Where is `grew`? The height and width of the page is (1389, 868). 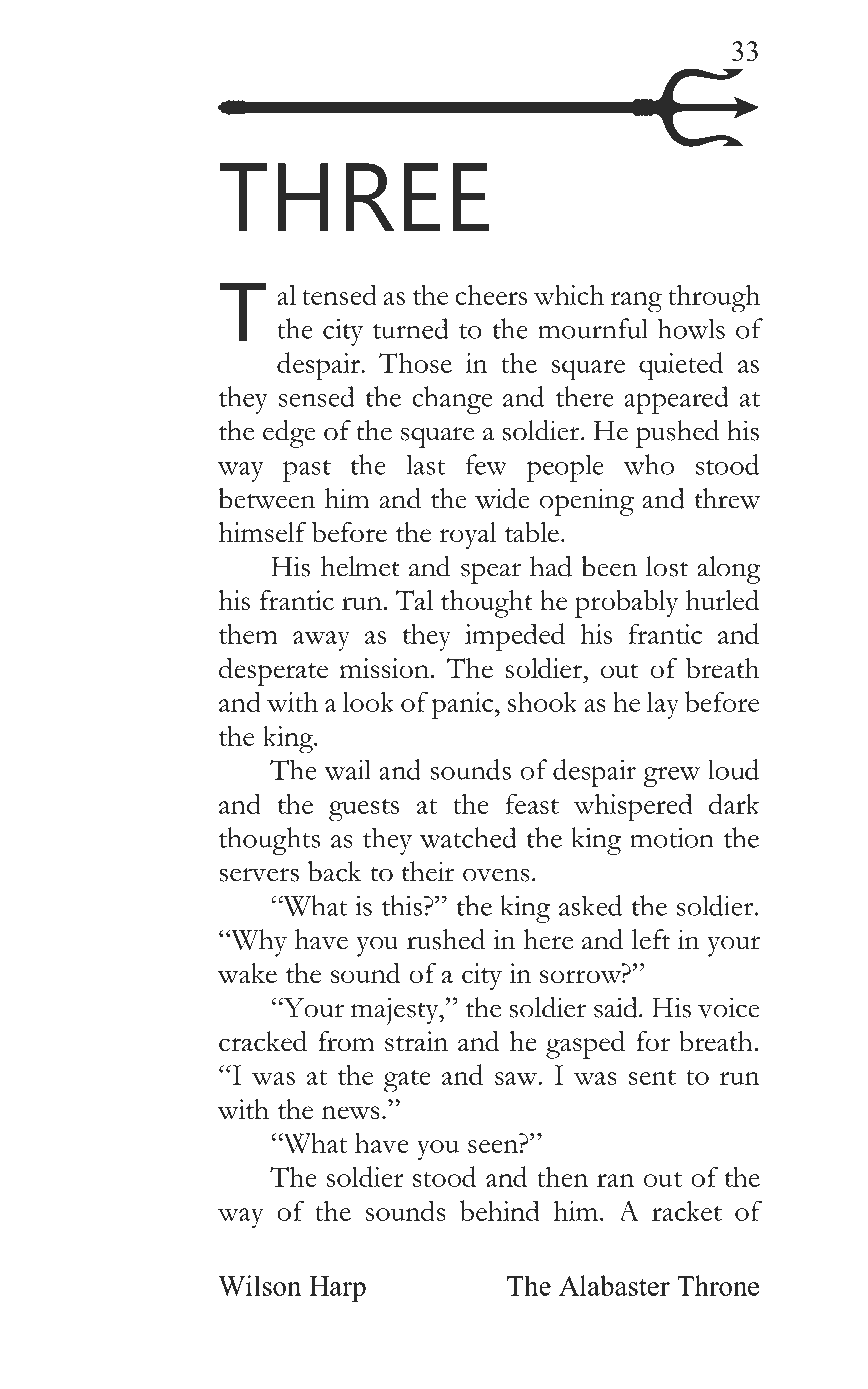 grew is located at coordinates (671, 776).
